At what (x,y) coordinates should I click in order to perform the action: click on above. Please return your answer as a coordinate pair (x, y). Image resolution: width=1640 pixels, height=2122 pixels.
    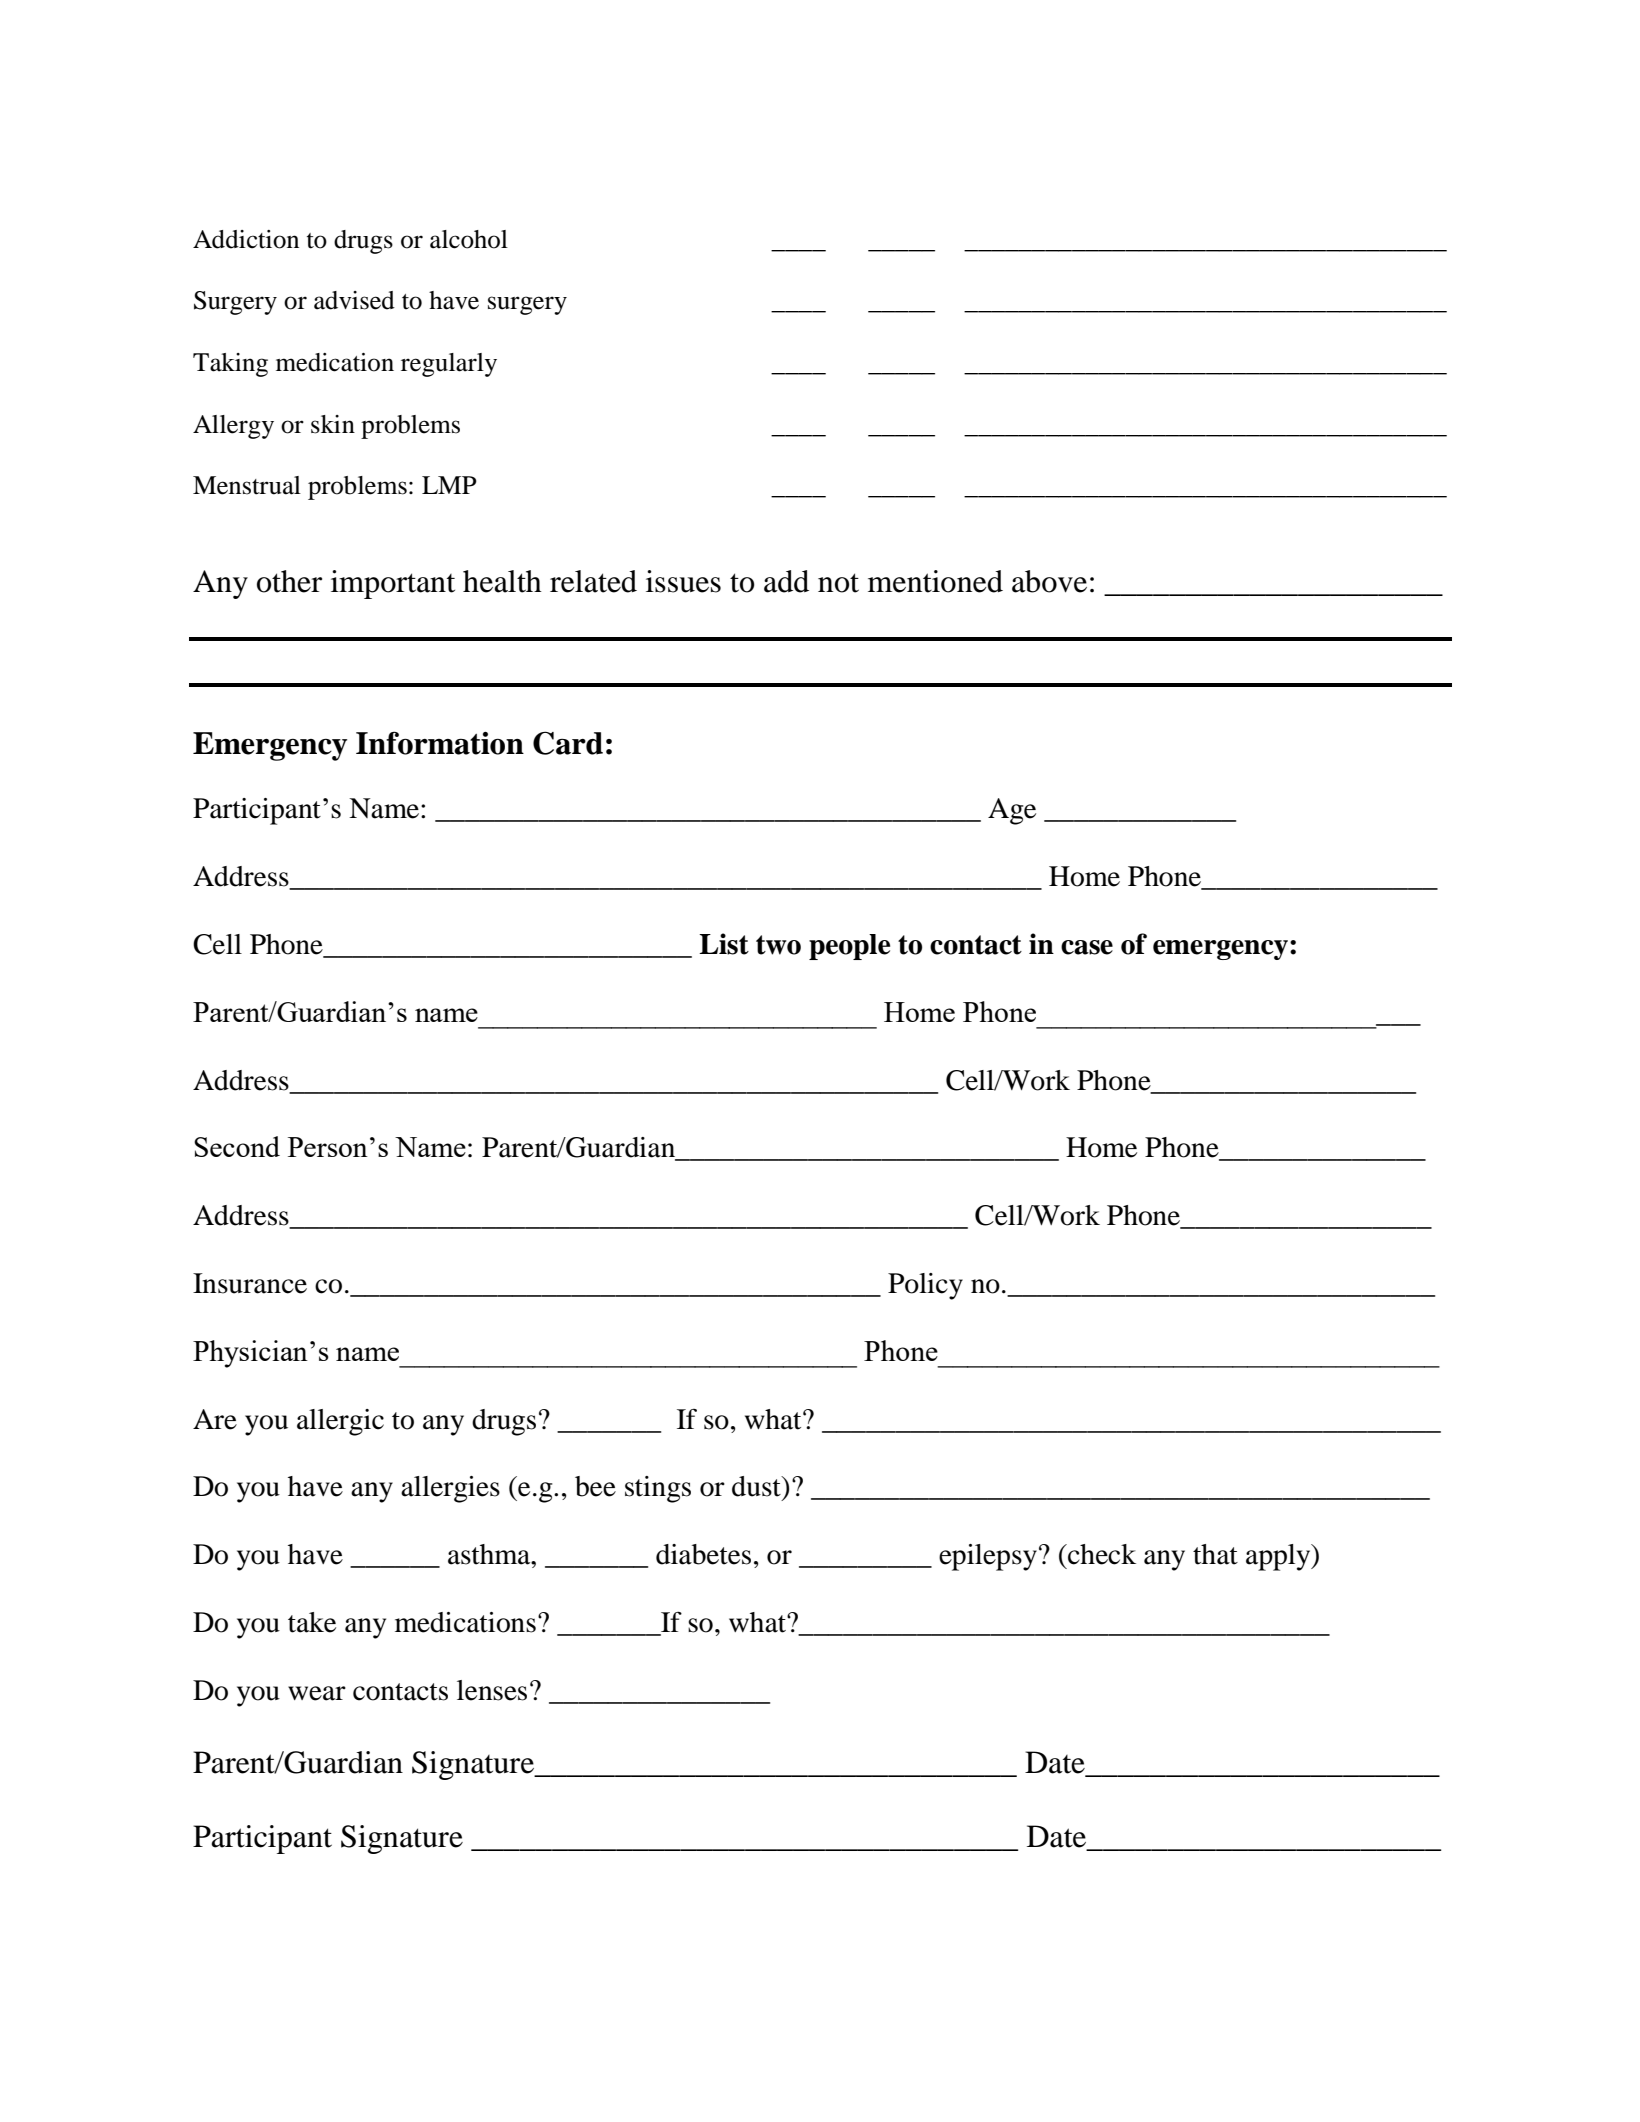
    Looking at the image, I should click on (1049, 581).
